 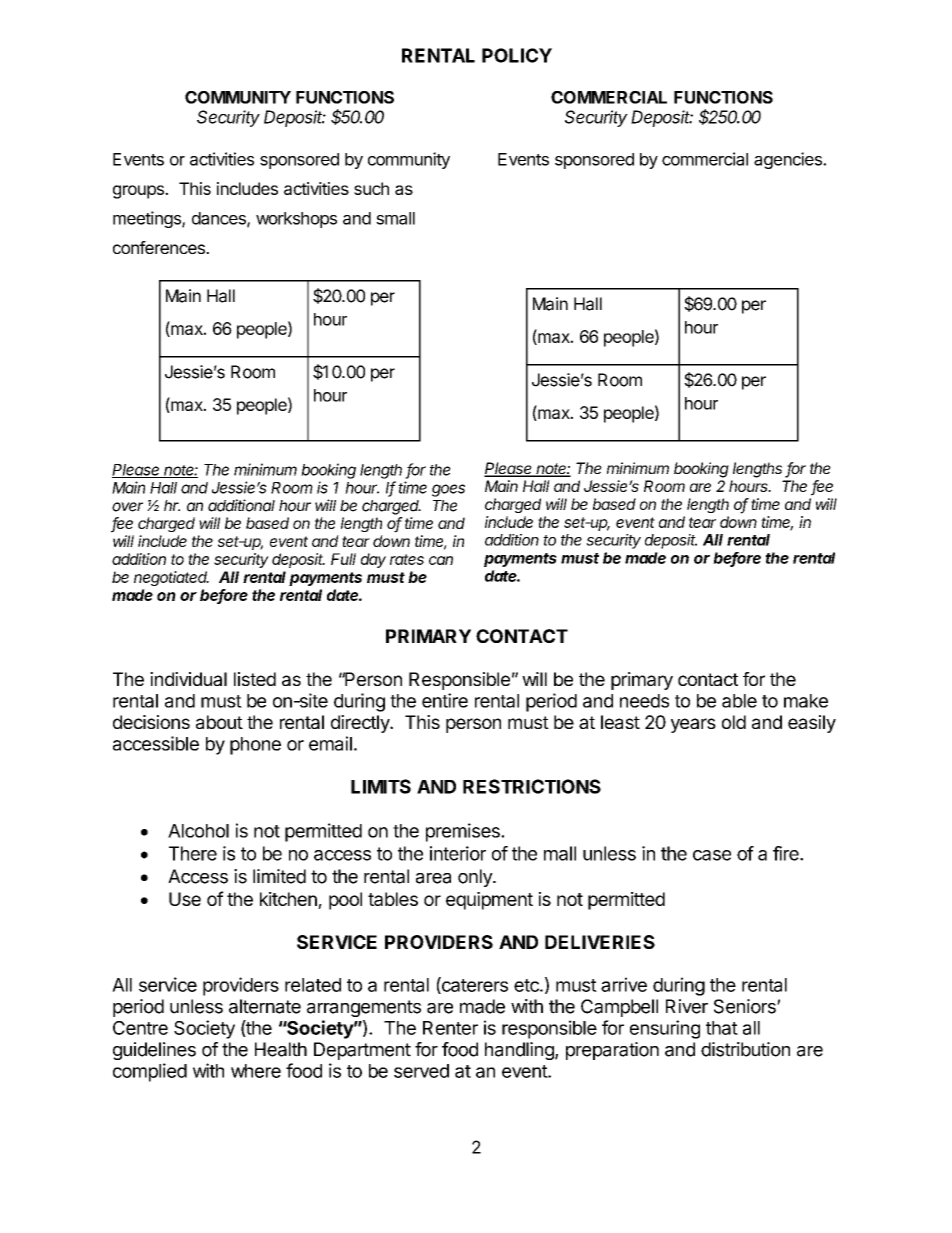 I want to click on Renter, so click(x=450, y=1028).
